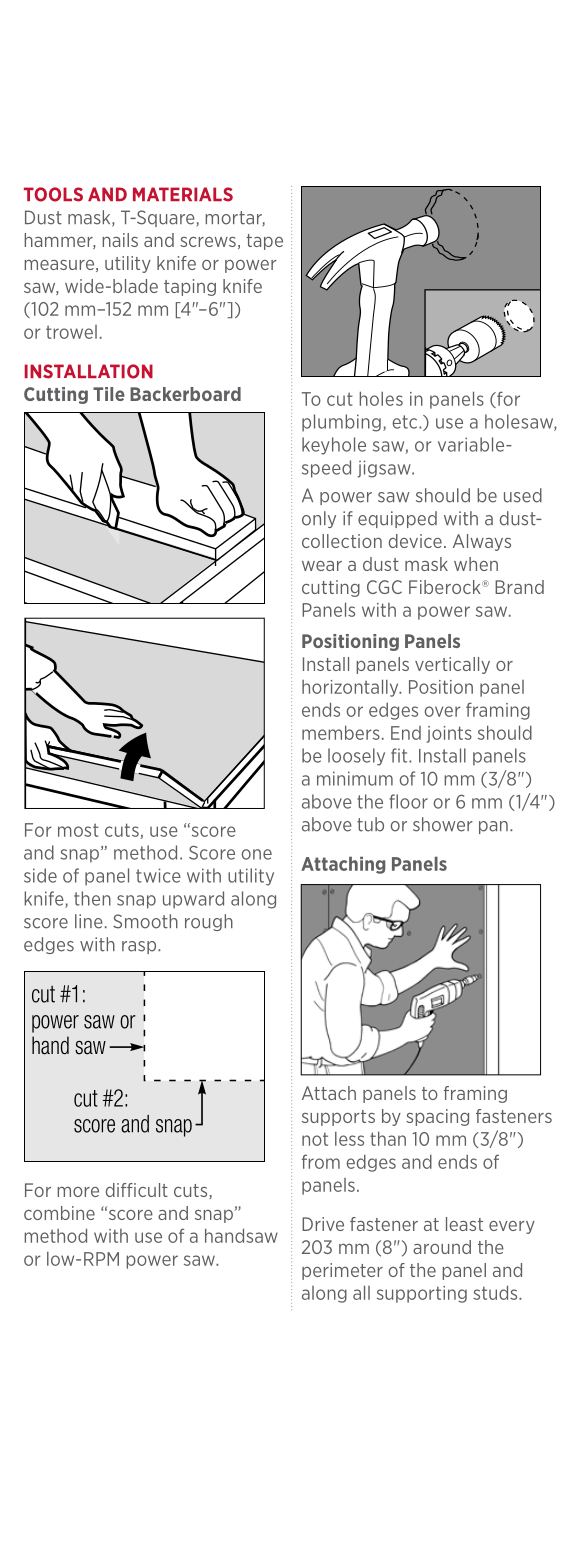  I want to click on combine, so click(59, 1213).
